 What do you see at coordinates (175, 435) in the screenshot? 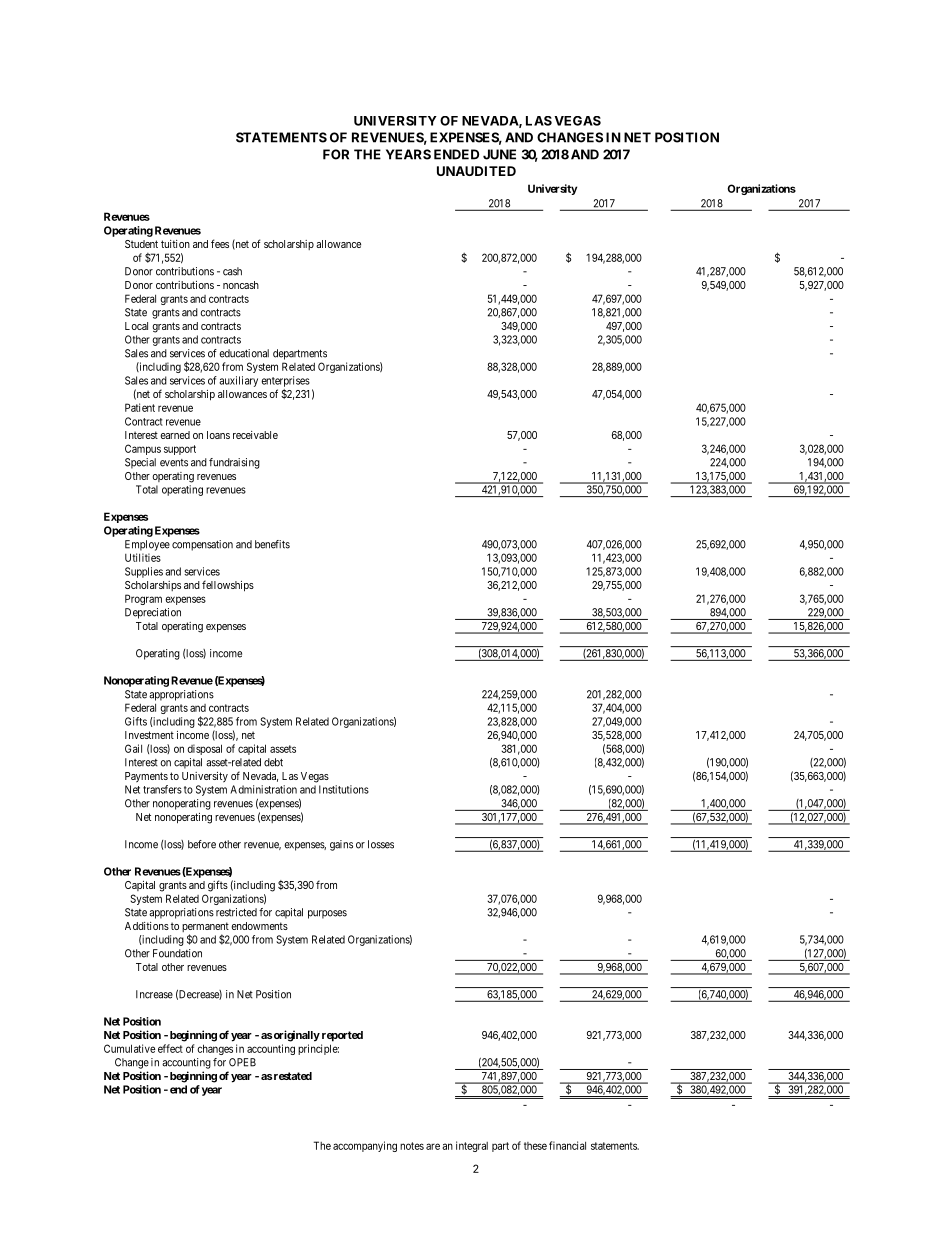
I see `earned` at bounding box center [175, 435].
